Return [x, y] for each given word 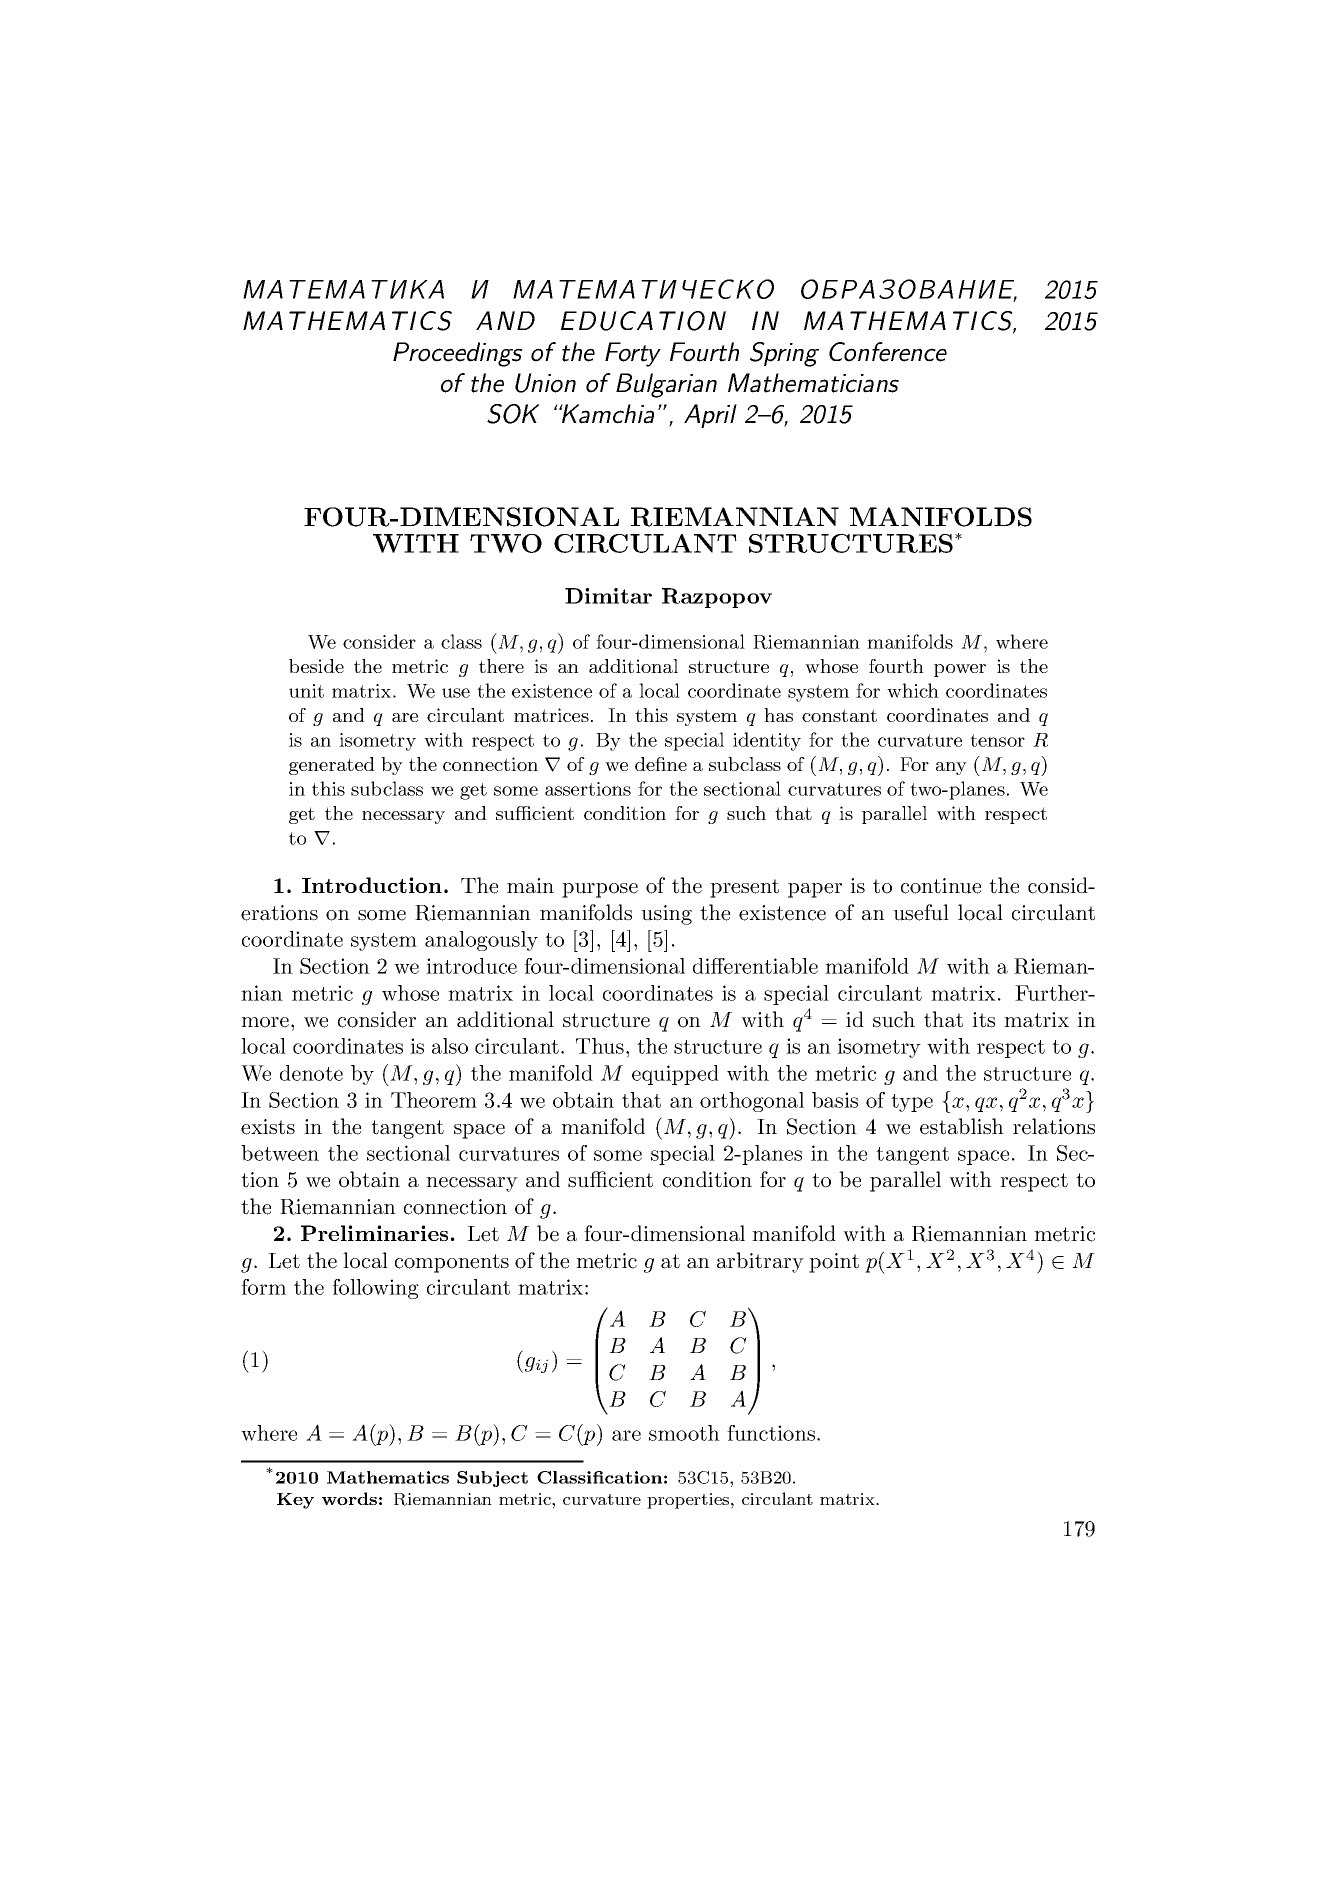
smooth [684, 1433]
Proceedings [458, 354]
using [666, 915]
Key [295, 1501]
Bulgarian [666, 385]
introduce [471, 966]
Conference [888, 352]
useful [921, 912]
